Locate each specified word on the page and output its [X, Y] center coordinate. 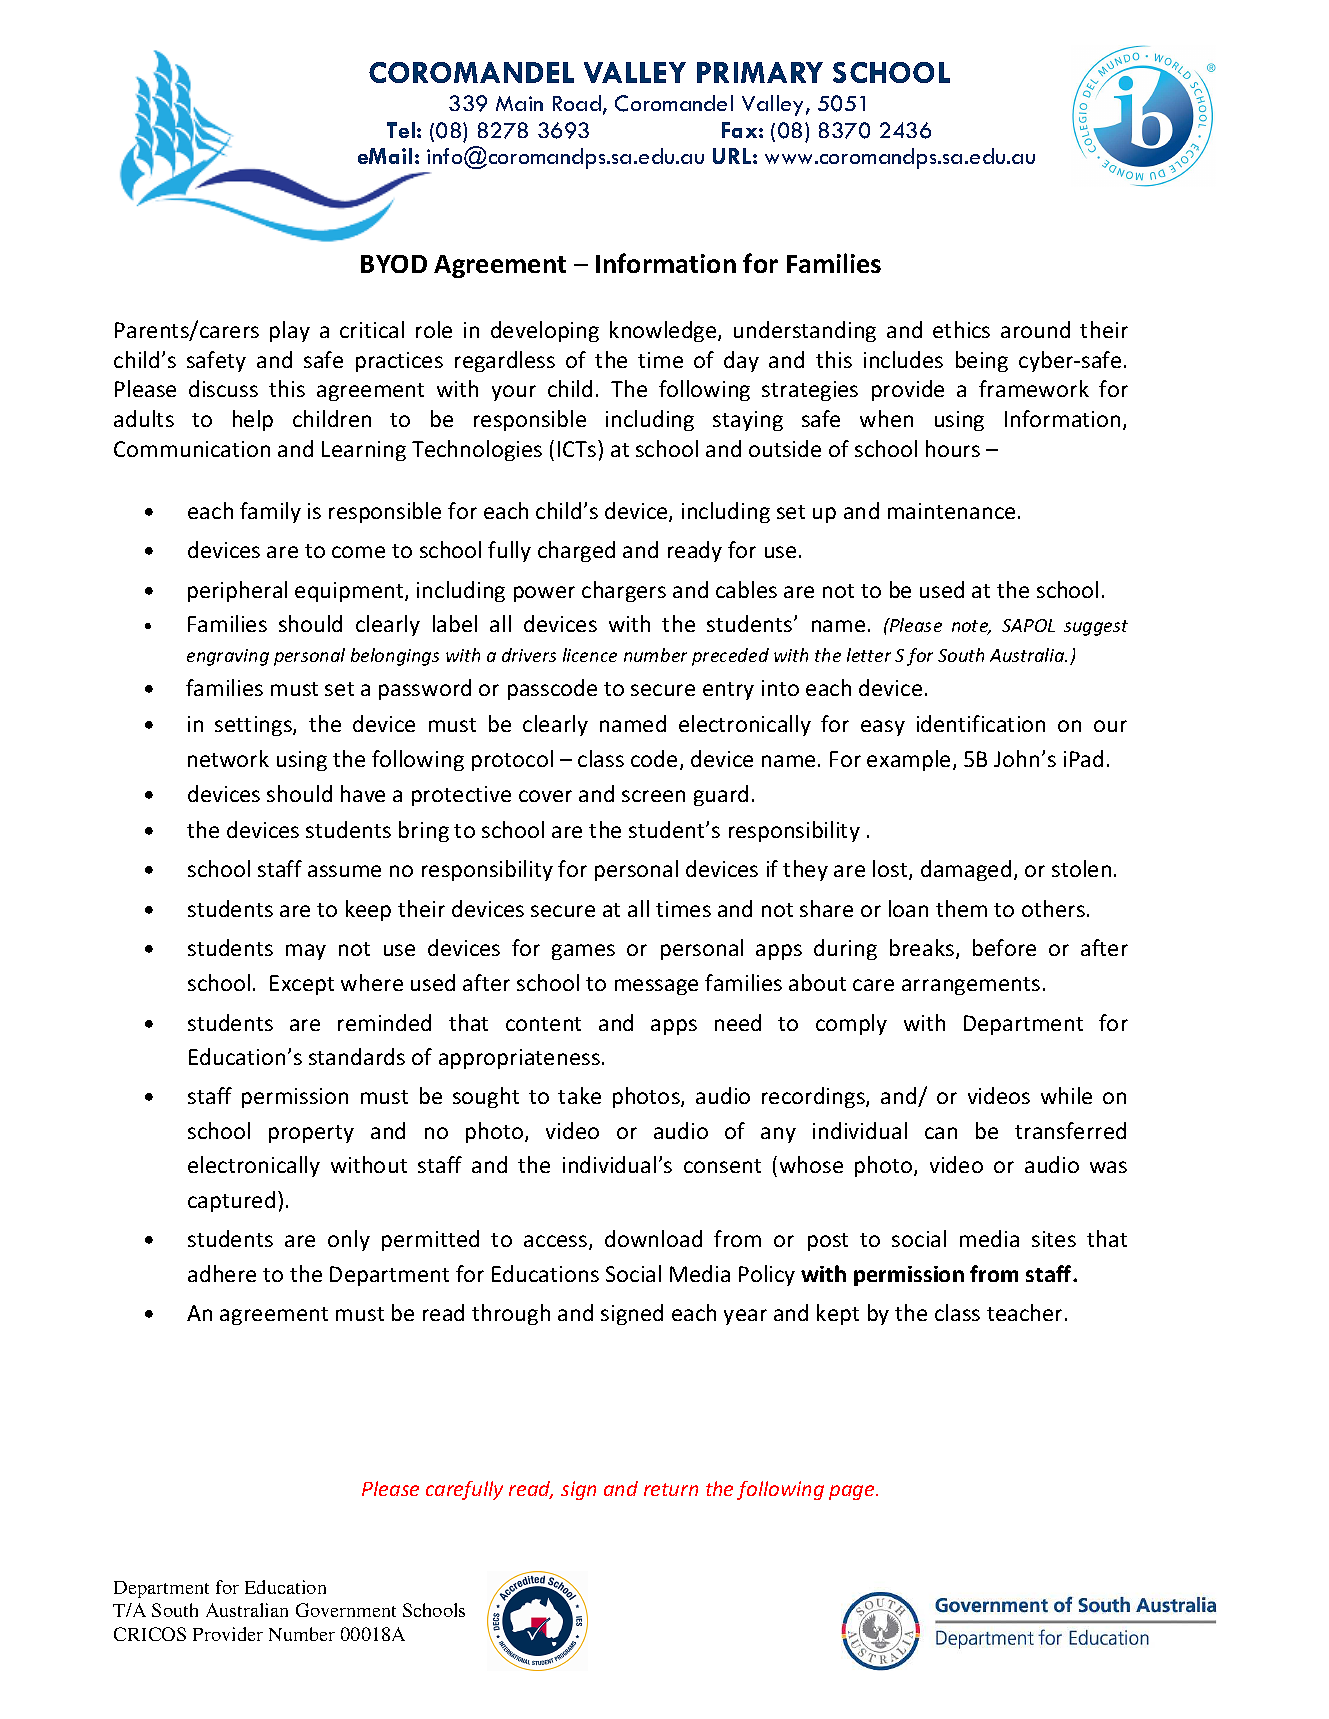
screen [653, 796]
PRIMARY [760, 72]
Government [346, 1610]
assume [344, 871]
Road [577, 103]
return [671, 1489]
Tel [401, 130]
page [853, 1492]
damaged [966, 870]
